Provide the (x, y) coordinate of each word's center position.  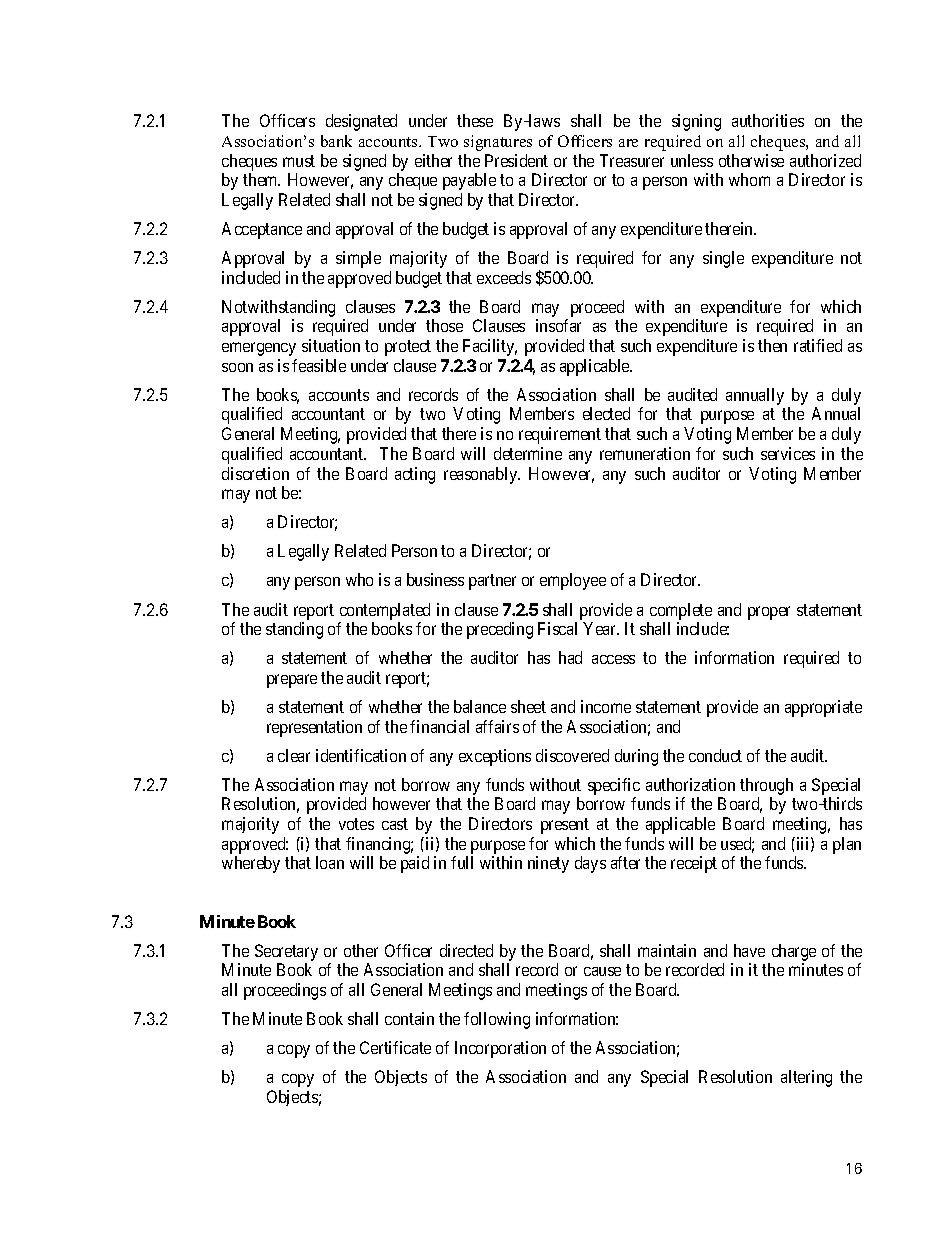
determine (528, 453)
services (788, 453)
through (766, 786)
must (299, 161)
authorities (768, 120)
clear (294, 755)
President (516, 160)
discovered (572, 755)
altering (806, 1078)
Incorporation (500, 1049)
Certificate (395, 1047)
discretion (255, 473)
